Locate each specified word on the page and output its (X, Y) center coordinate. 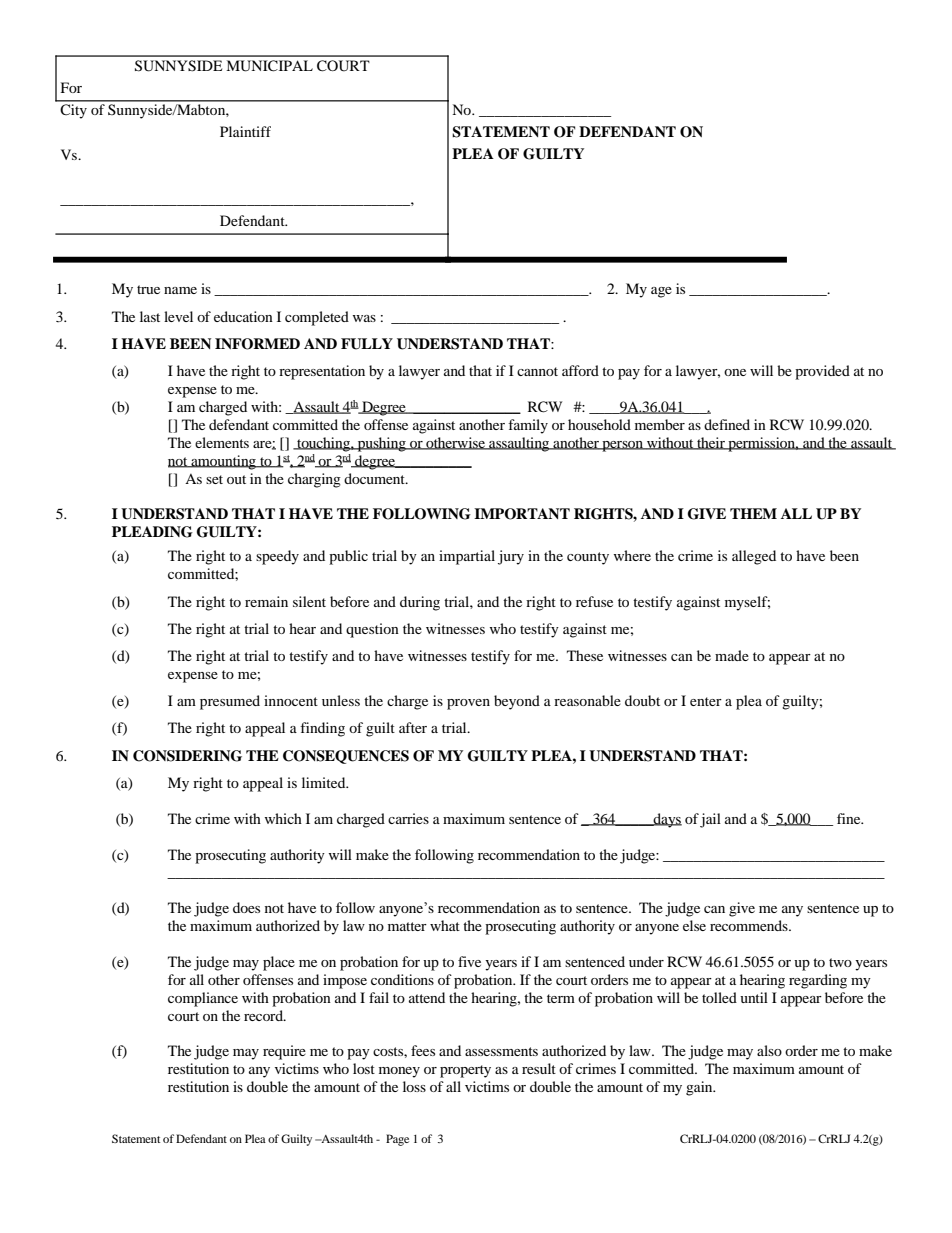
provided (822, 372)
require (284, 1052)
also (769, 1050)
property (465, 1071)
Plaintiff (245, 131)
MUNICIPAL (269, 66)
